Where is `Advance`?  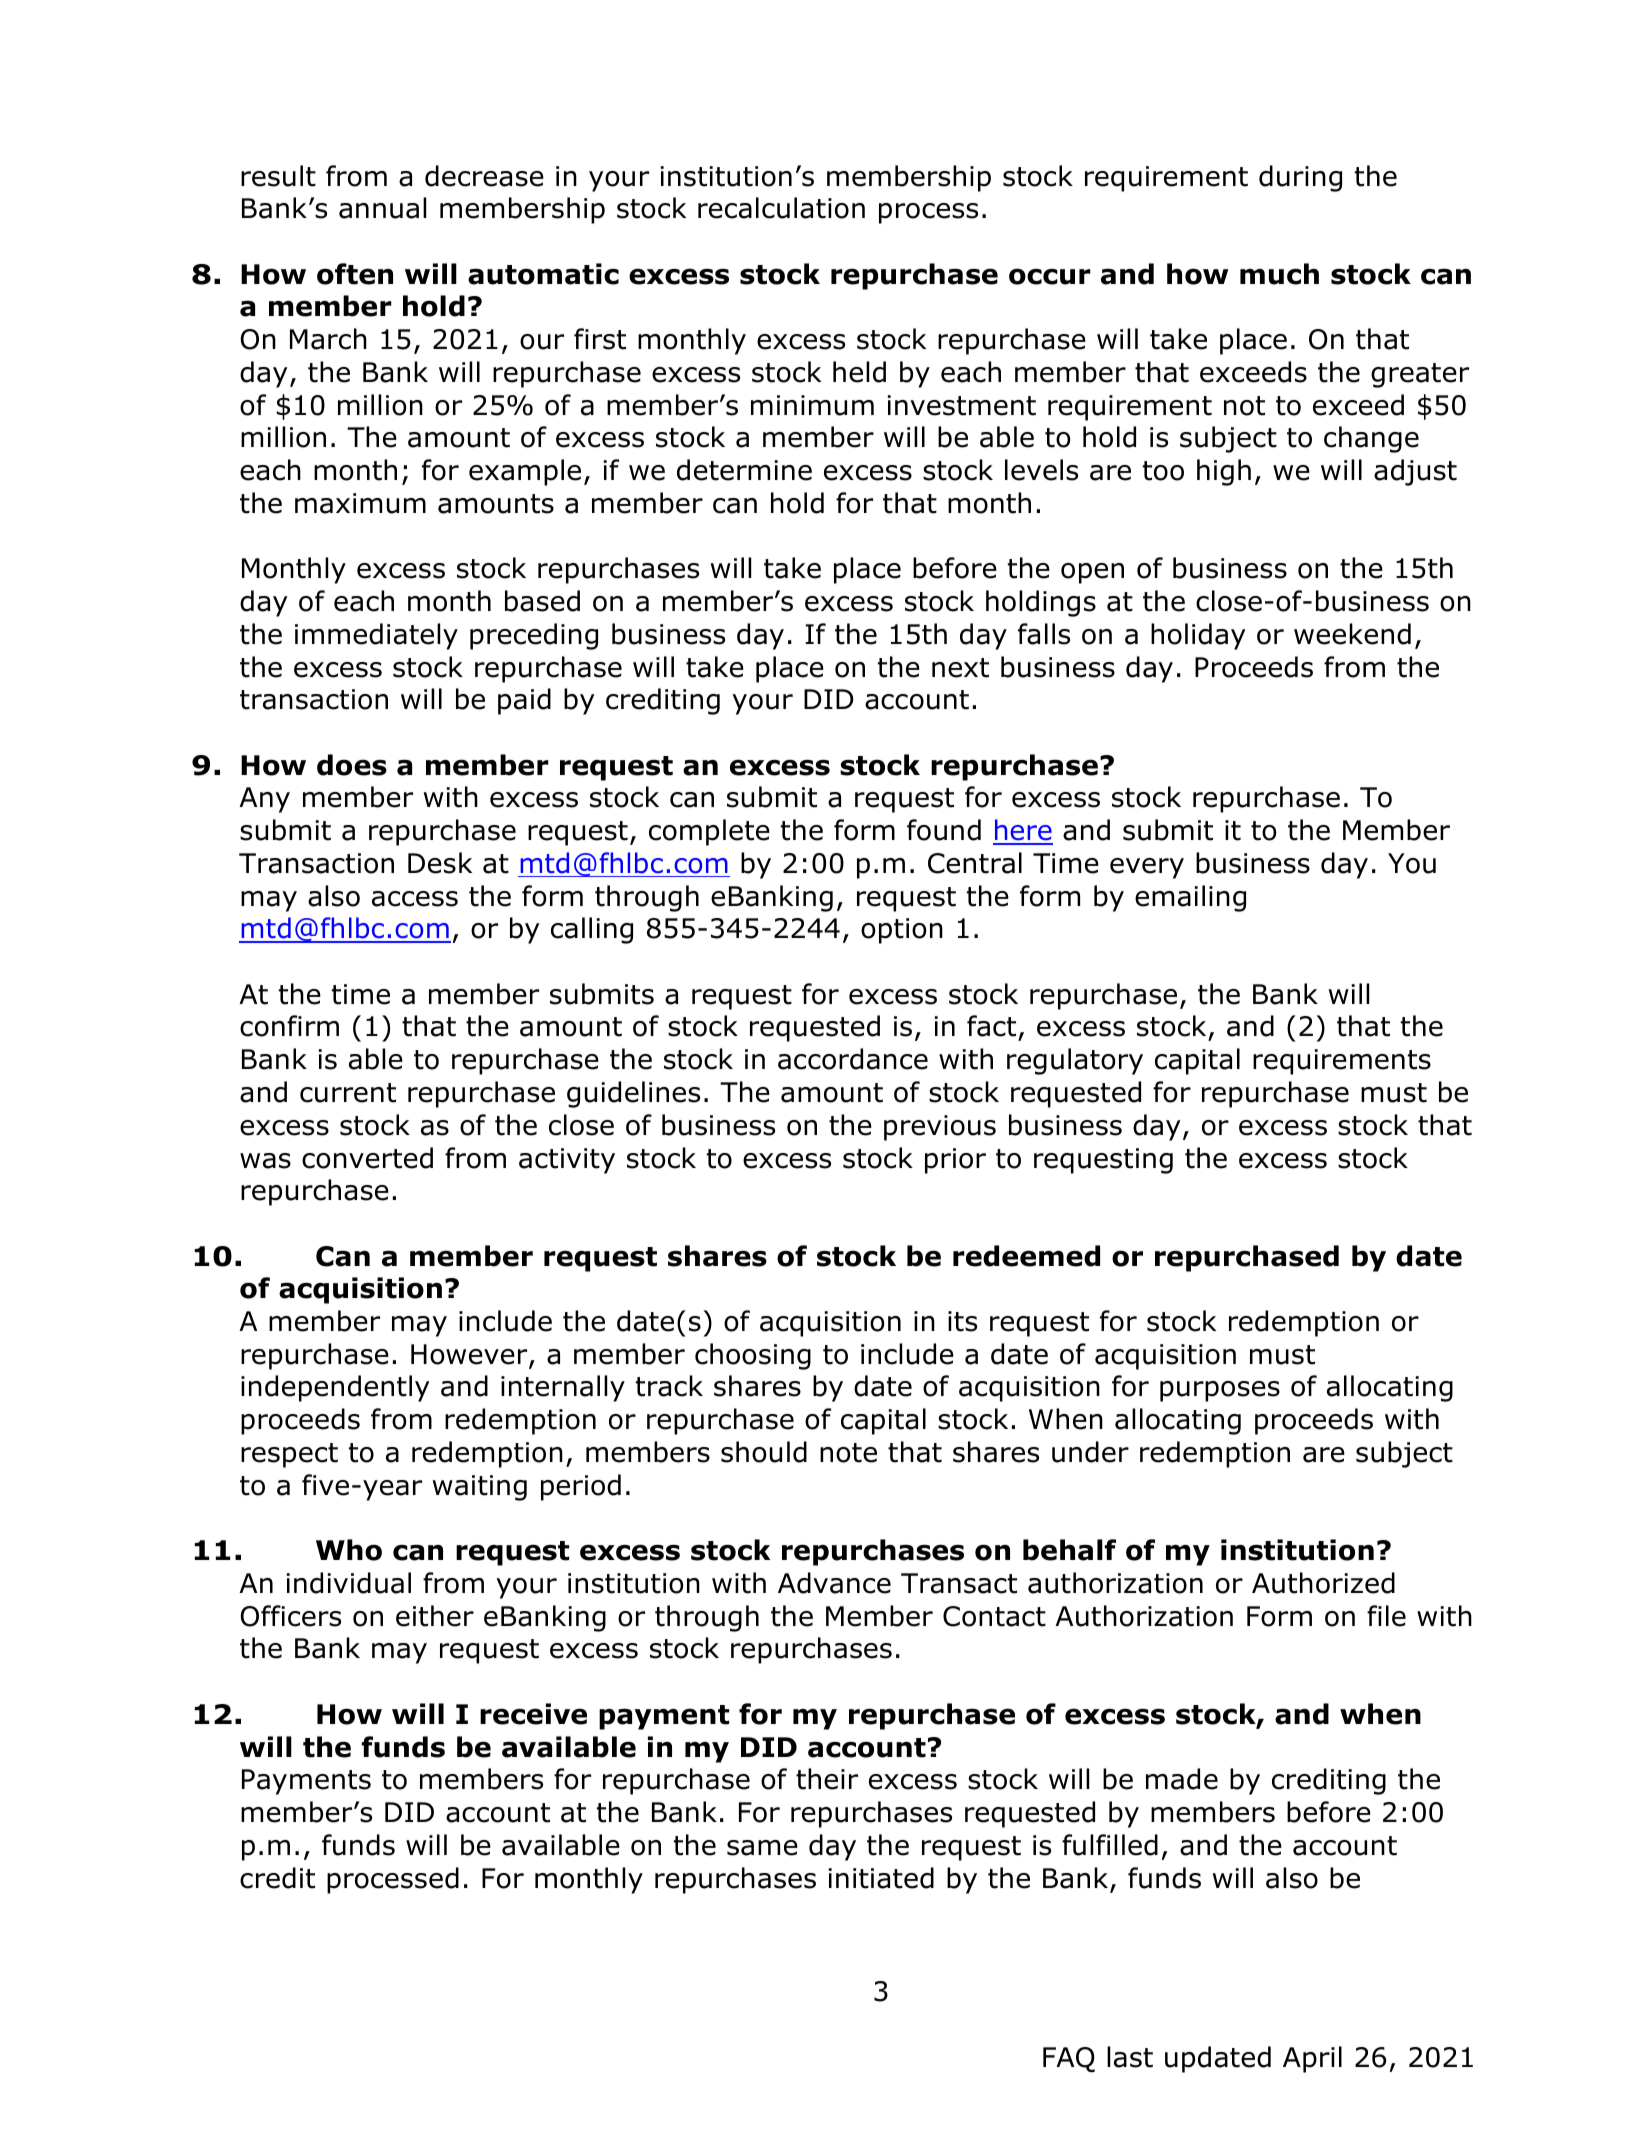
Advance is located at coordinates (834, 1583).
